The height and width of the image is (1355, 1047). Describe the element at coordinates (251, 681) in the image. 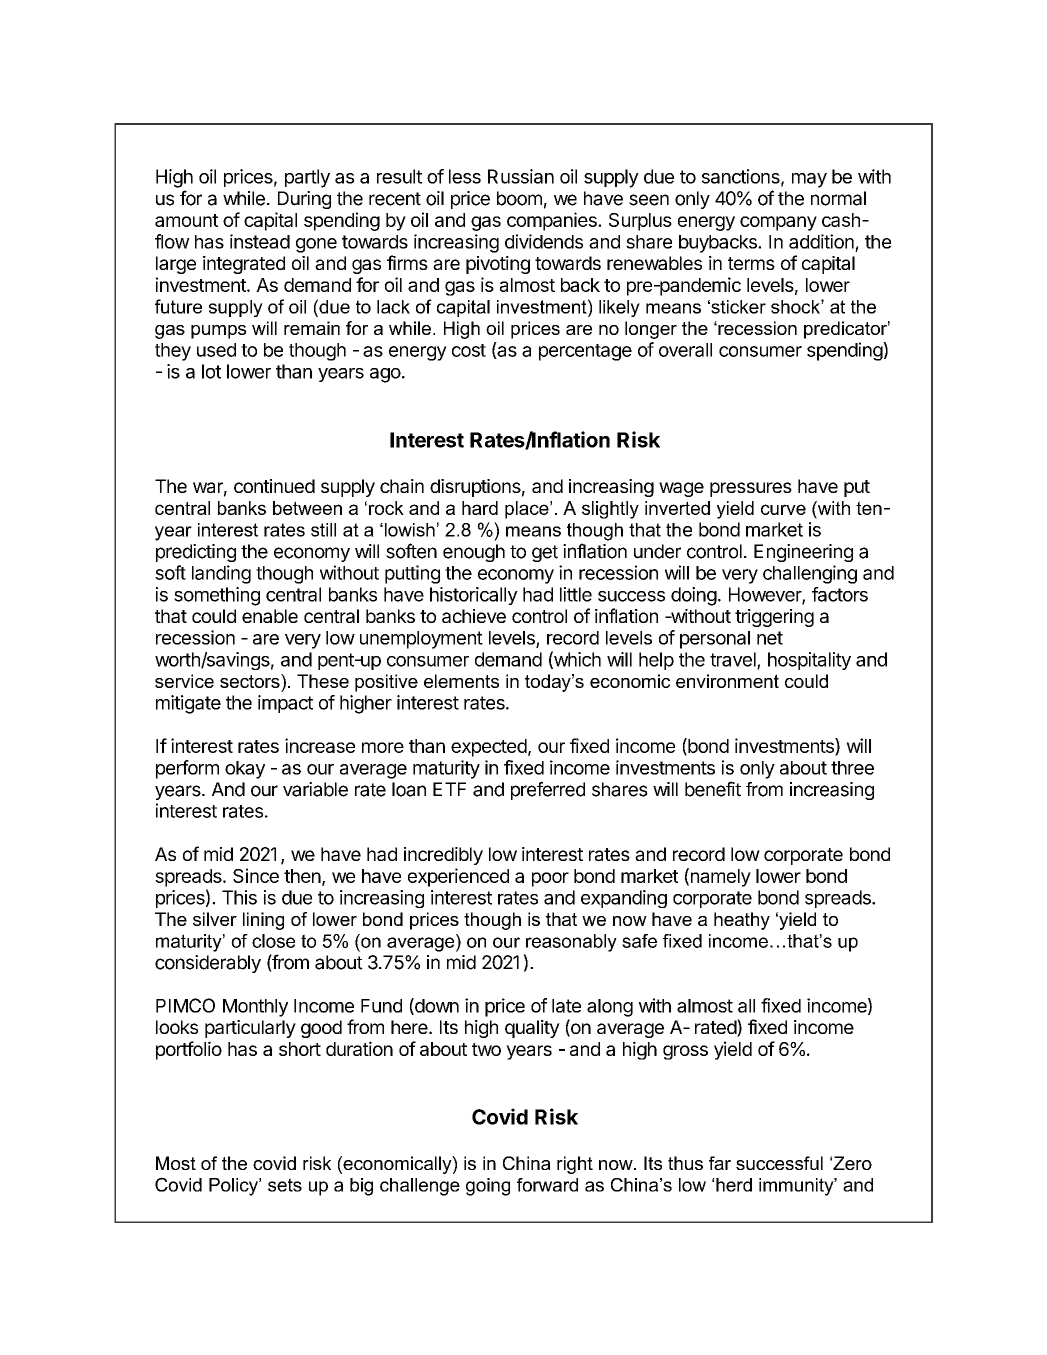

I see `sectors` at that location.
